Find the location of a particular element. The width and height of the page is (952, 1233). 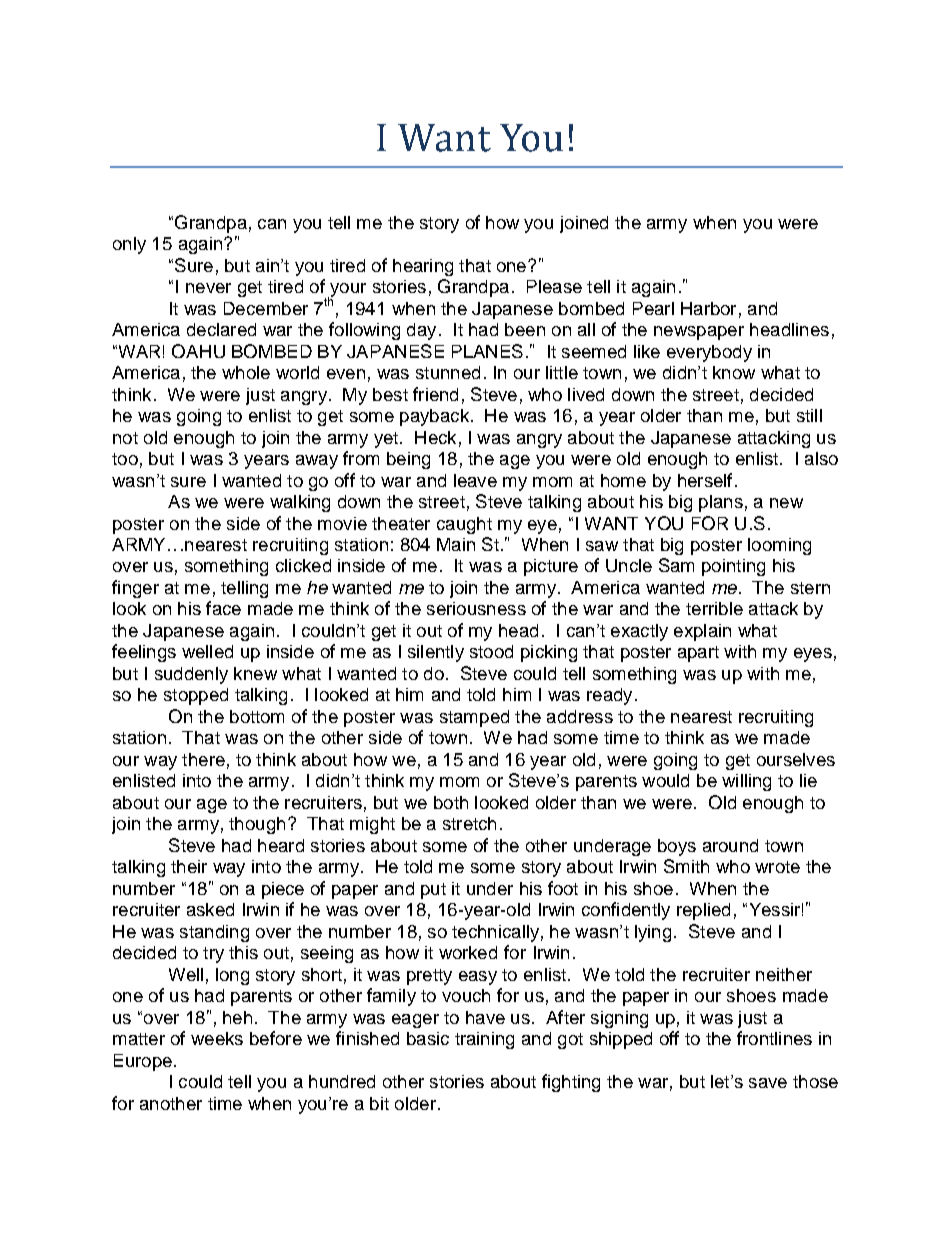

hearing is located at coordinates (423, 267).
